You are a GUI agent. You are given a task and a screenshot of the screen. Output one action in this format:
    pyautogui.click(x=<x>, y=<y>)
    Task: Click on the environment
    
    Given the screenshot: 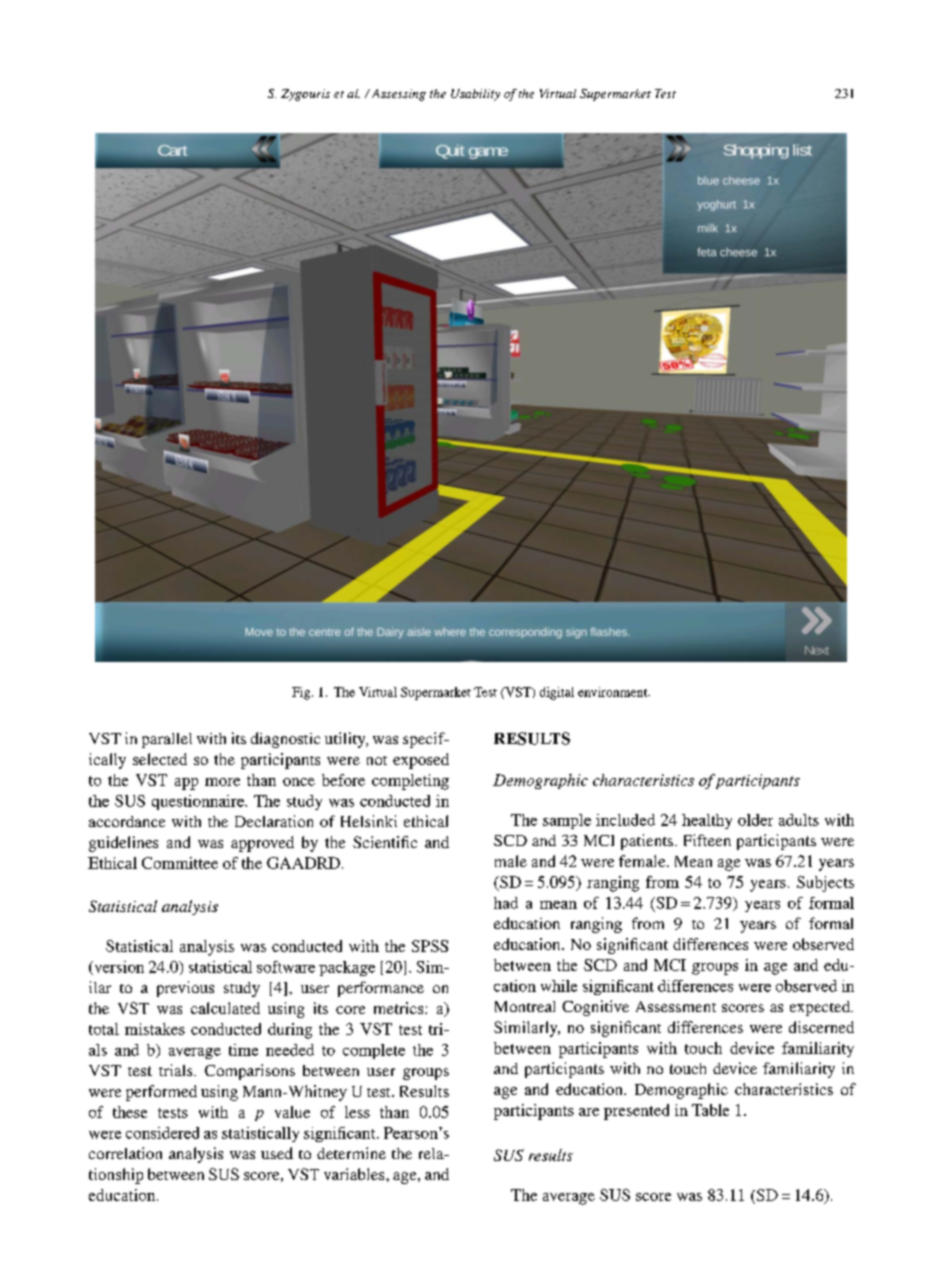 What is the action you would take?
    pyautogui.click(x=614, y=692)
